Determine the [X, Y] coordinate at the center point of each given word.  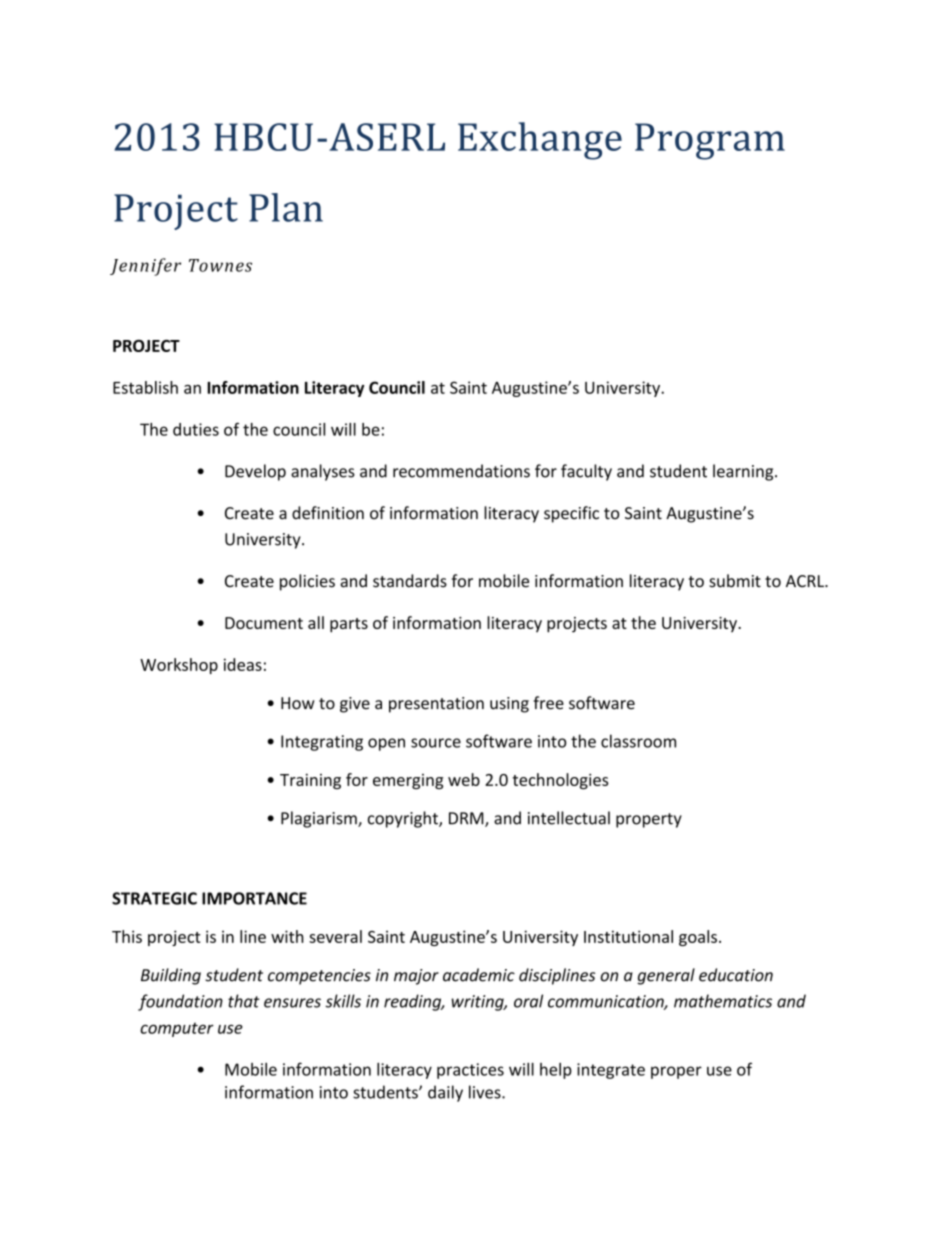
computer [177, 1030]
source [436, 743]
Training [310, 781]
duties [196, 429]
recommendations [461, 471]
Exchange [540, 141]
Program [710, 141]
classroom [638, 741]
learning [744, 472]
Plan [286, 207]
